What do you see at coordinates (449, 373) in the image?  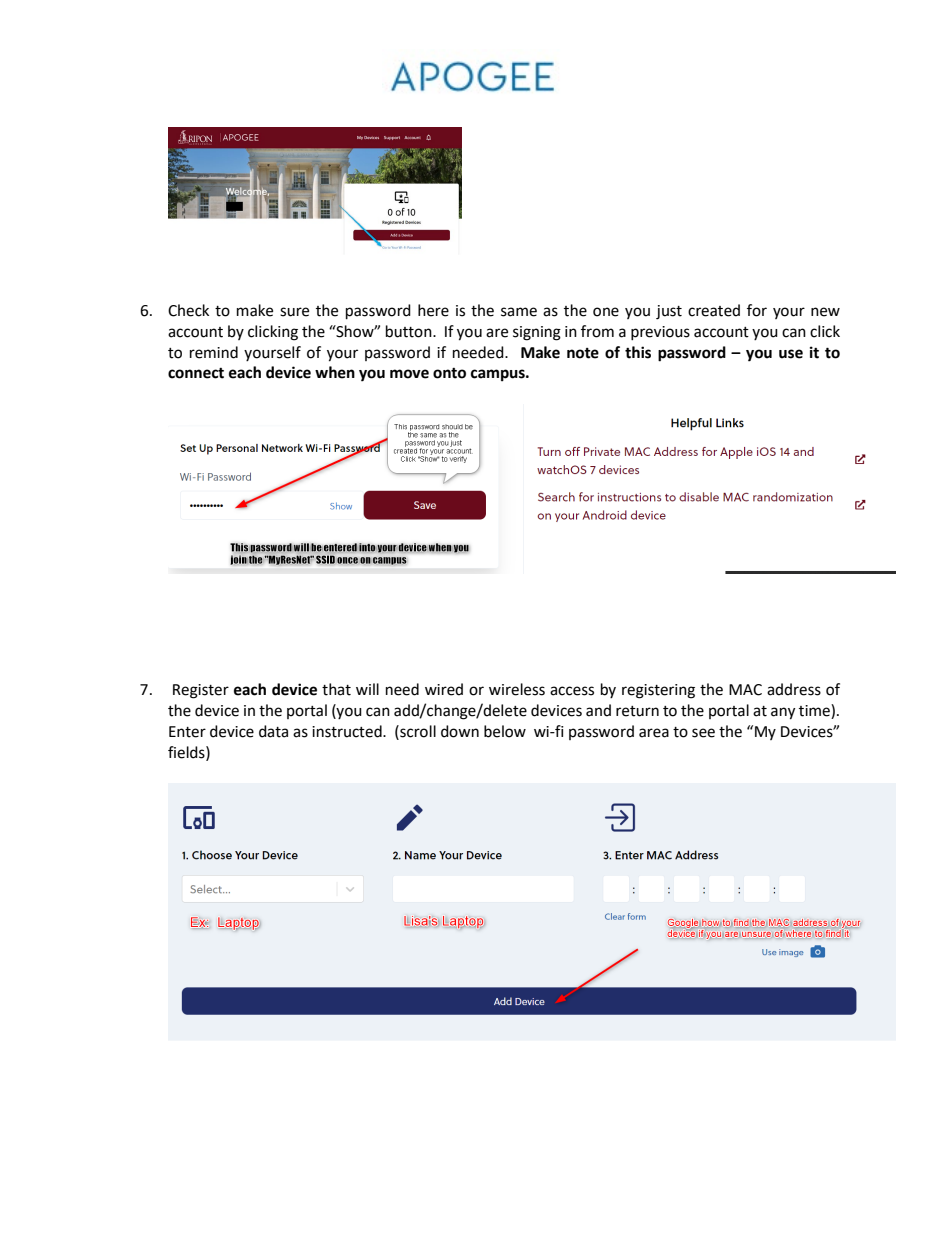 I see `onto` at bounding box center [449, 373].
